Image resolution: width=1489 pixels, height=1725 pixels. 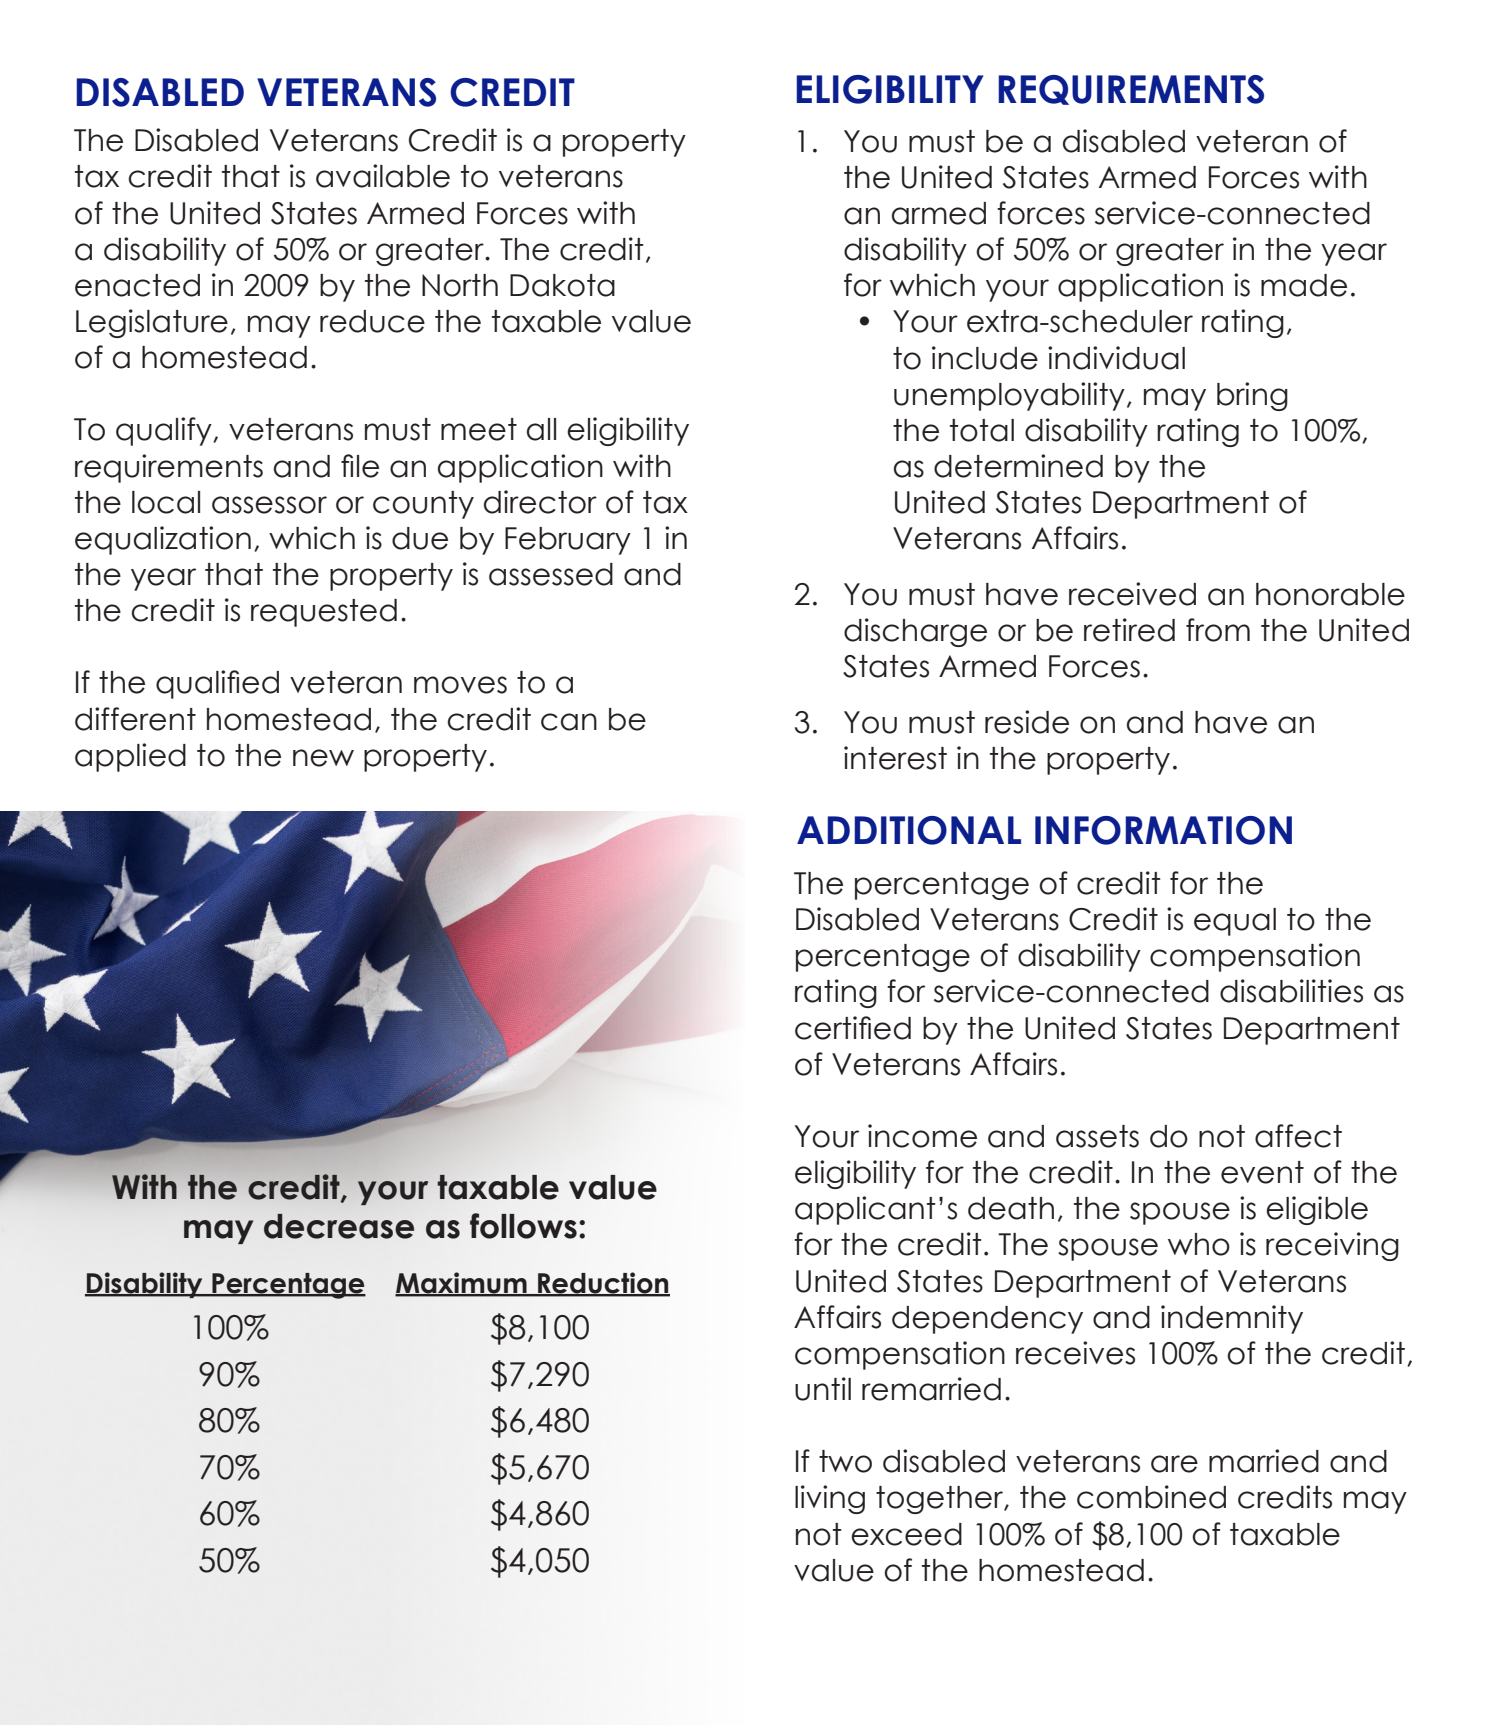 I want to click on living, so click(x=830, y=1499).
